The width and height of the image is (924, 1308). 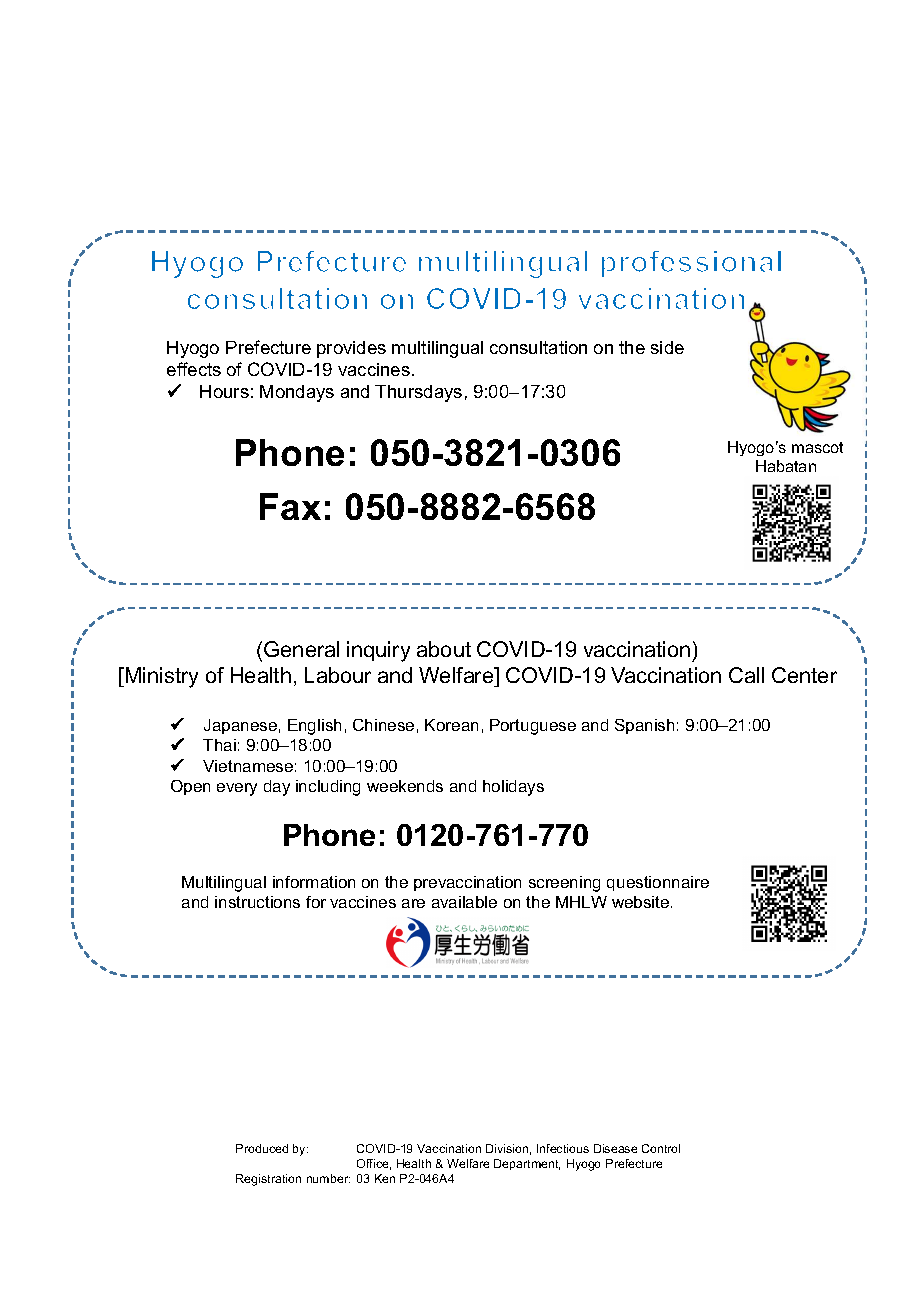 What do you see at coordinates (661, 1148) in the image?
I see `Control` at bounding box center [661, 1148].
